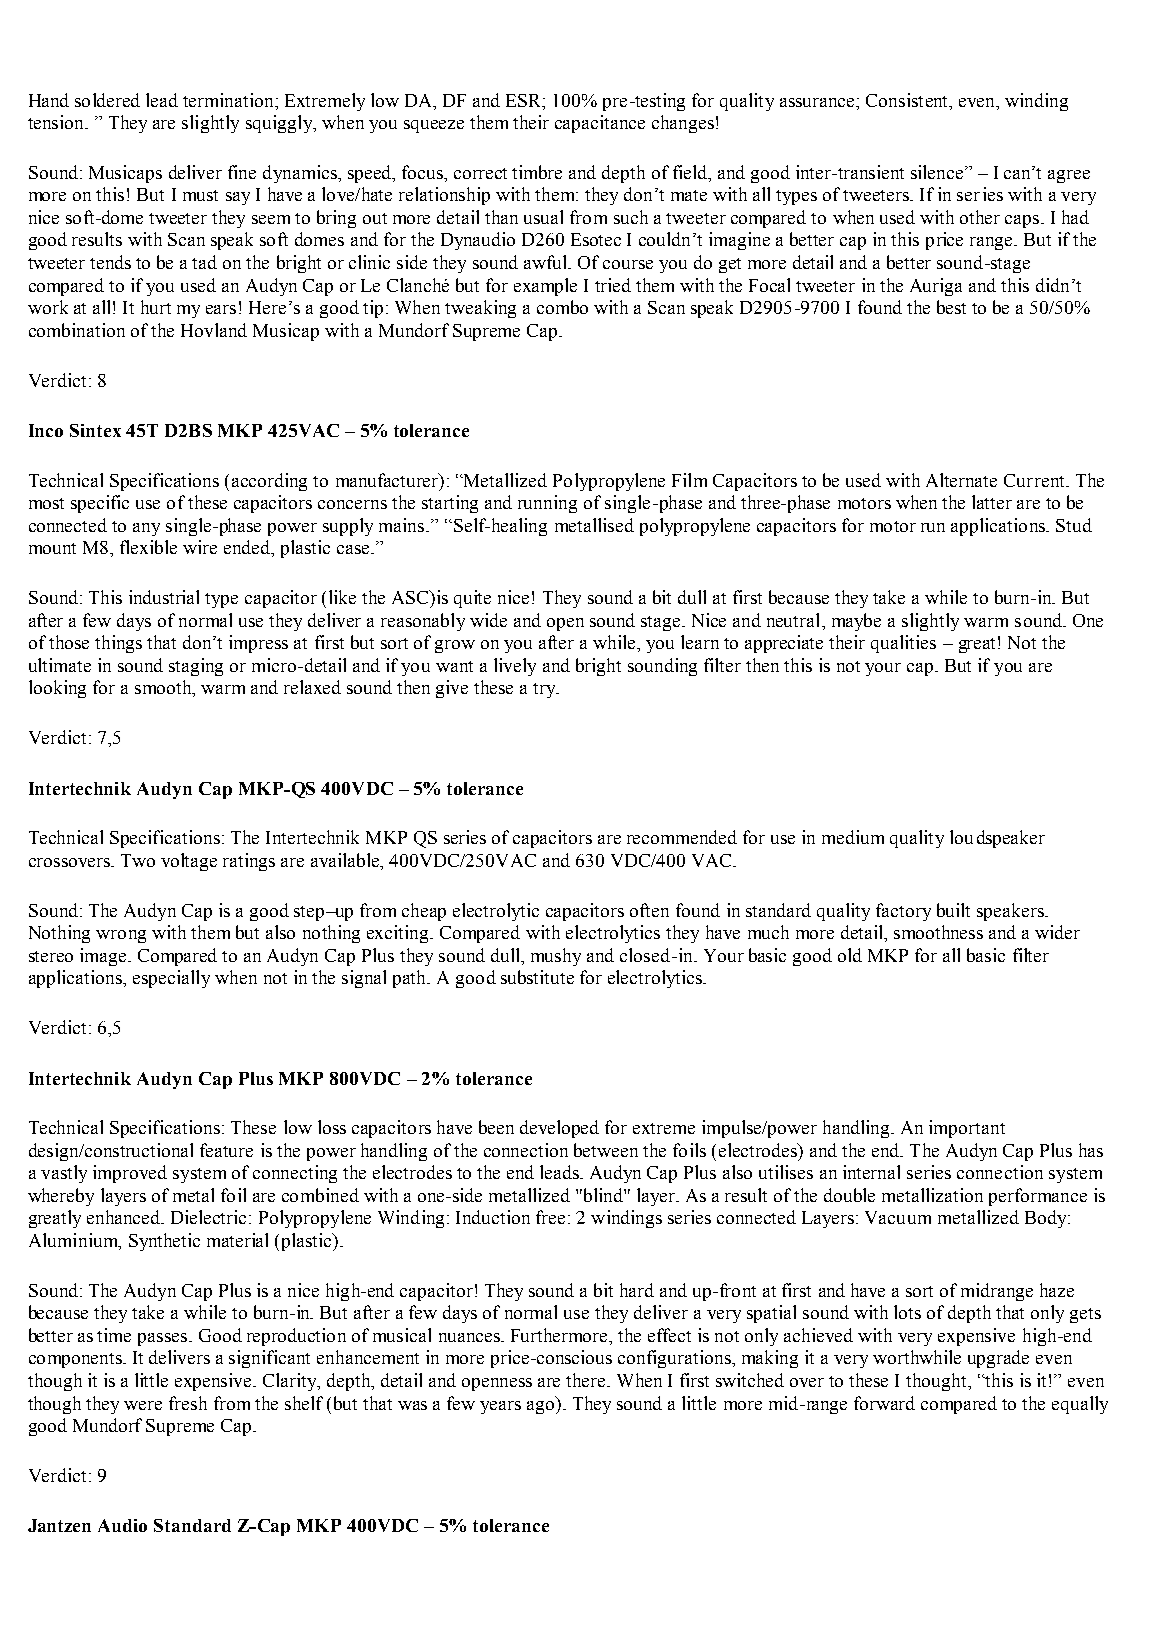  I want to click on capacitance, so click(600, 124).
